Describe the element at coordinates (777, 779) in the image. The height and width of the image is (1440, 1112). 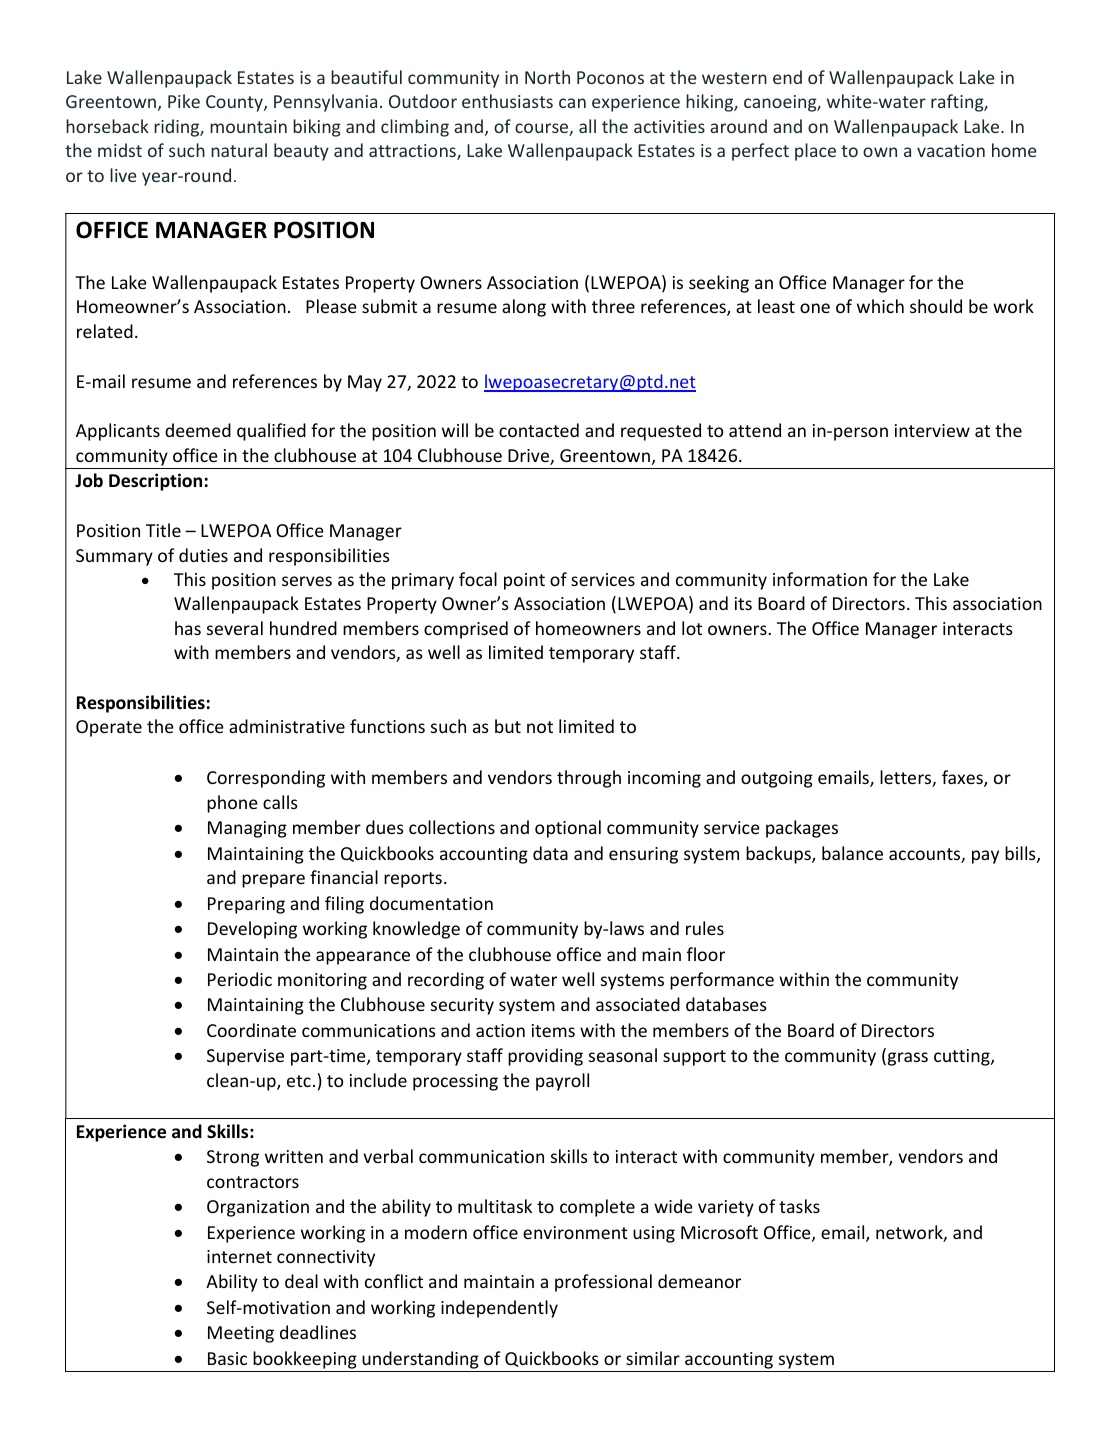
I see `outgoing` at that location.
